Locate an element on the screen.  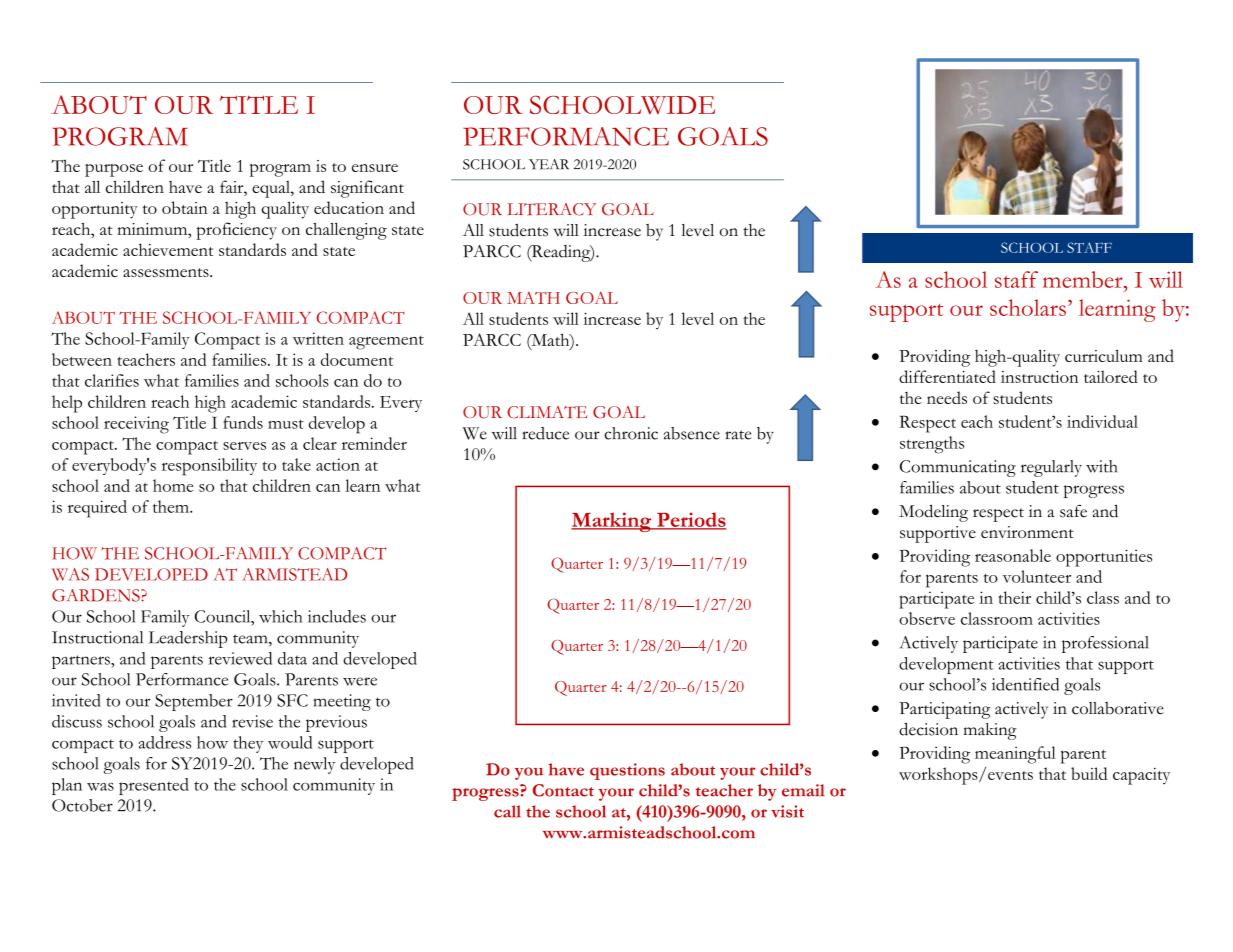
member is located at coordinates (1084, 279).
